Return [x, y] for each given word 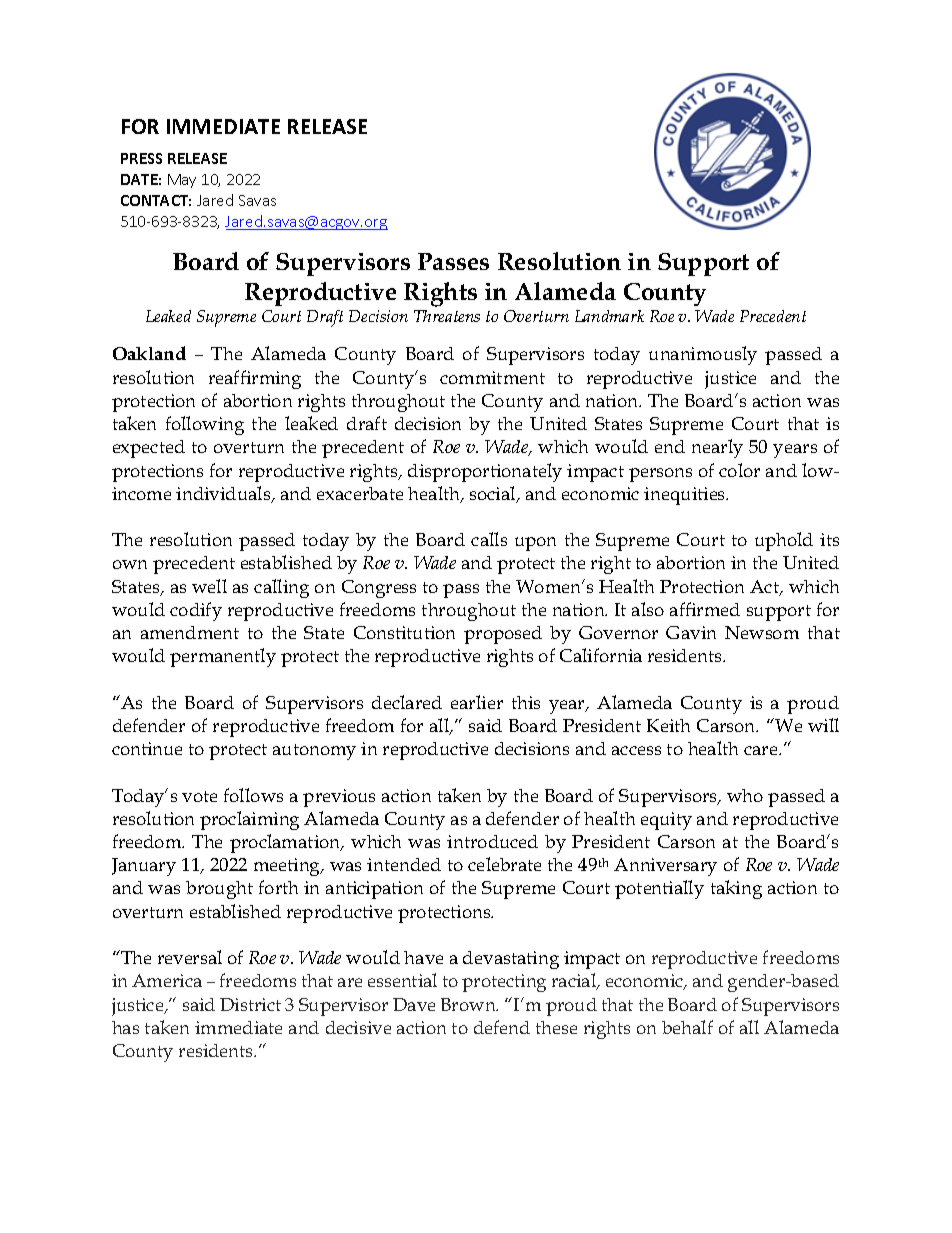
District [250, 1004]
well [209, 586]
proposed [503, 635]
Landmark [609, 316]
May [182, 181]
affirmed [705, 609]
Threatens [447, 316]
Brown [469, 1004]
